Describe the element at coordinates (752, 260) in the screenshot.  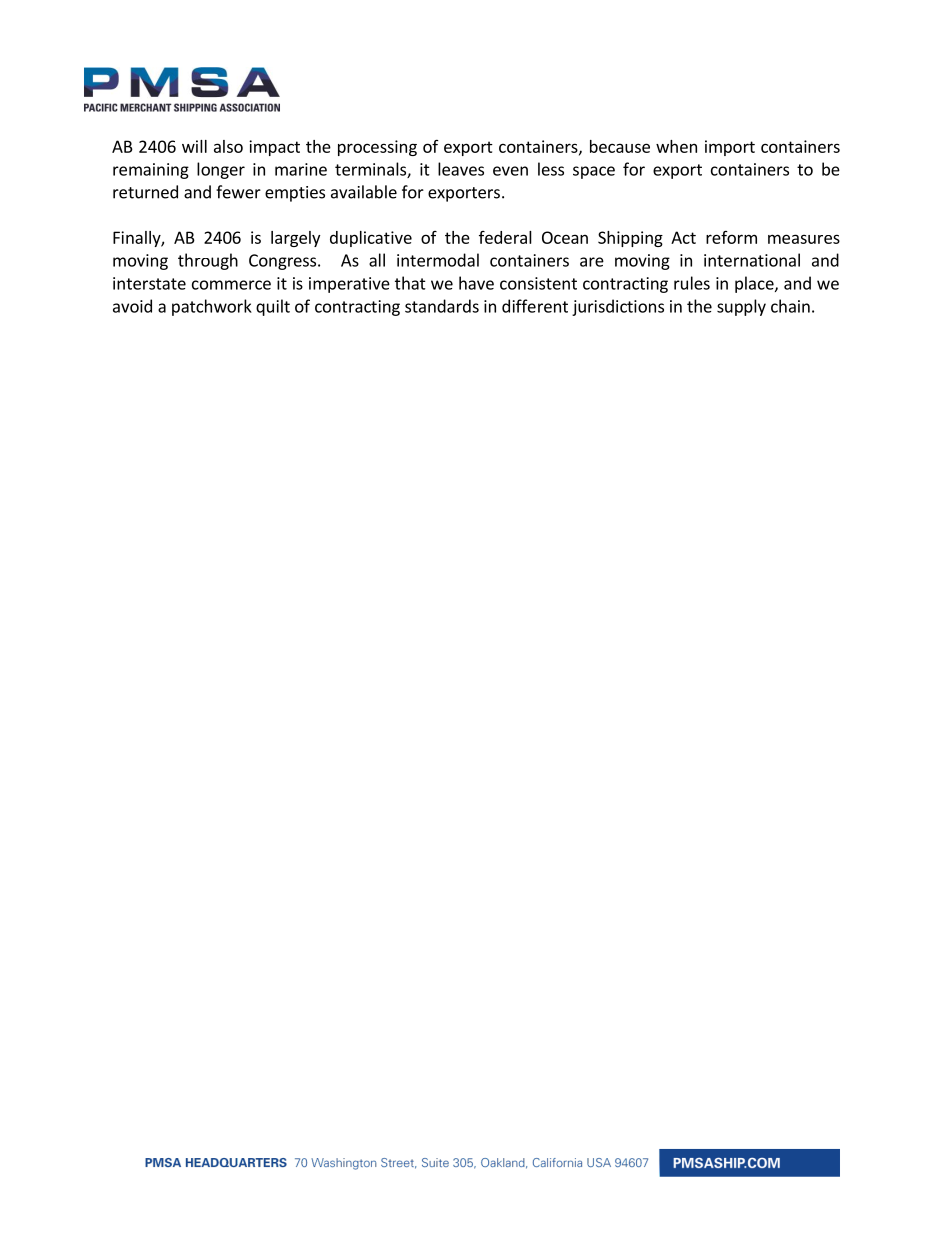
I see `international` at that location.
